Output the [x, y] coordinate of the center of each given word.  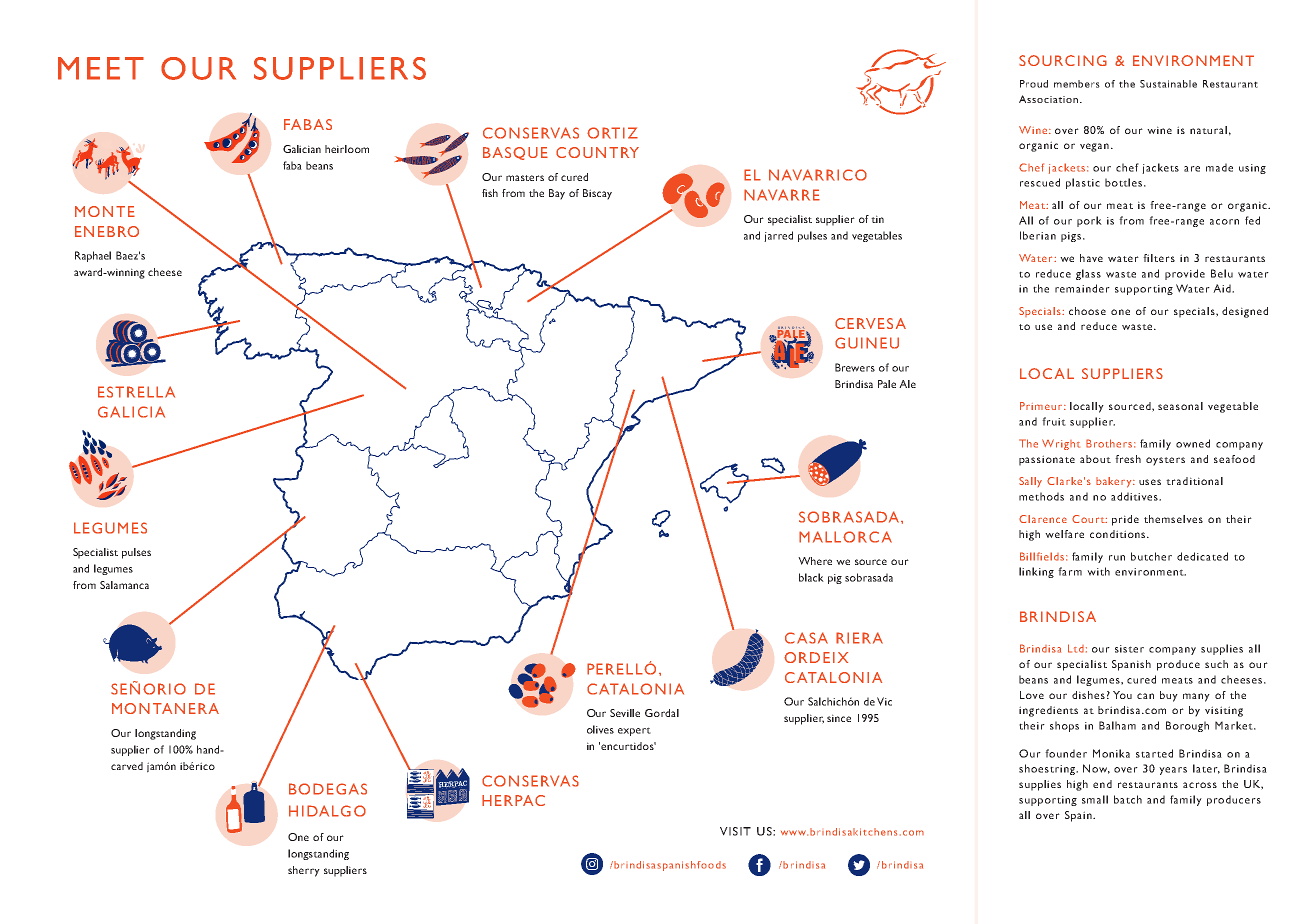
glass [1088, 274]
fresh [1128, 459]
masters [525, 178]
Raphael [93, 256]
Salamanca [124, 585]
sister [1129, 649]
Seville [625, 713]
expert [634, 731]
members [1077, 84]
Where [815, 561]
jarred [778, 236]
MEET [101, 68]
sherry [304, 871]
